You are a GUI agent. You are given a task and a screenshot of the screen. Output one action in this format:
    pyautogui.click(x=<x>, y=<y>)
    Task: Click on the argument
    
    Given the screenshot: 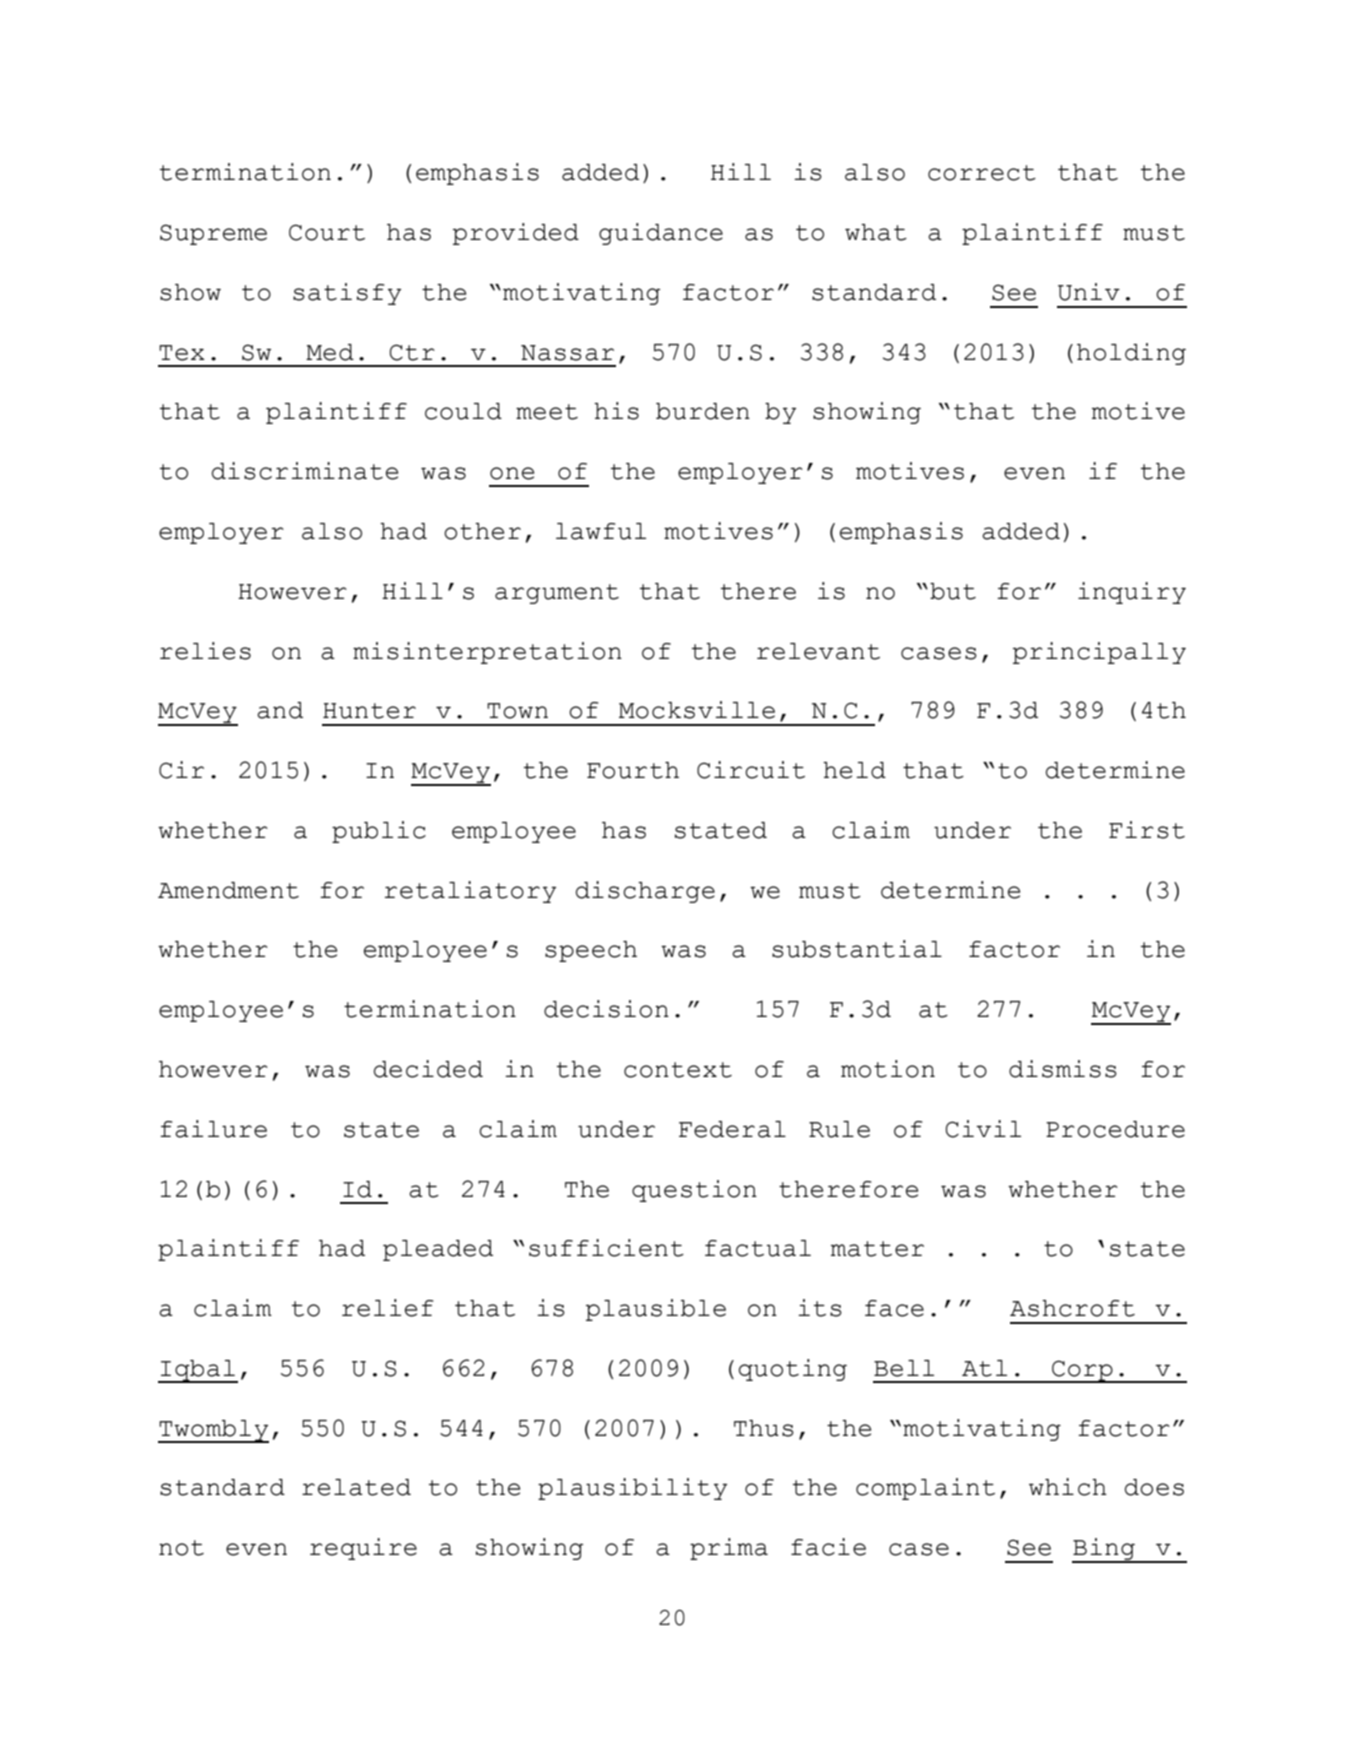 What is the action you would take?
    pyautogui.click(x=557, y=594)
